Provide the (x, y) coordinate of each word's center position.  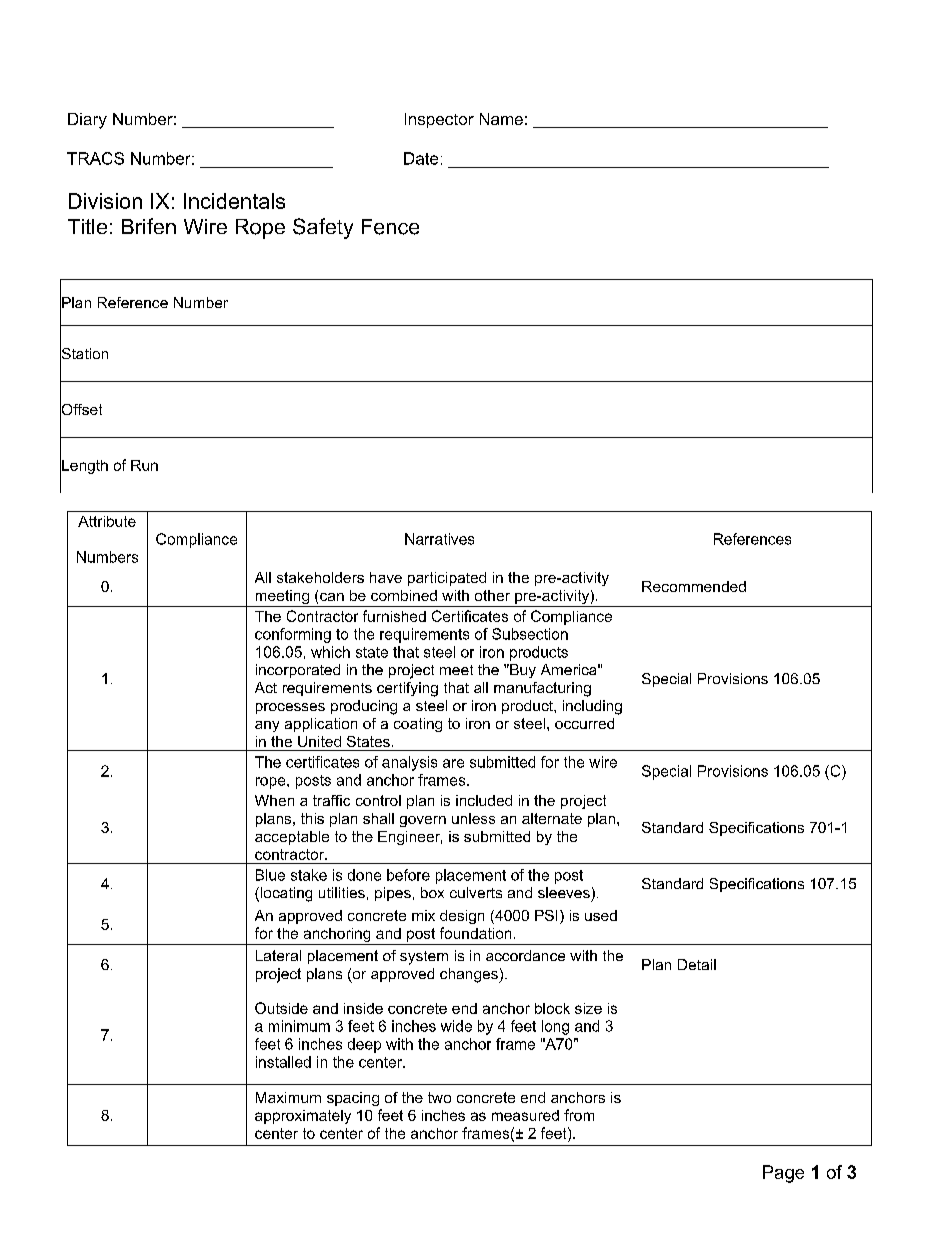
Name (501, 119)
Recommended (694, 586)
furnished (394, 616)
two (439, 1097)
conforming (293, 635)
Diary (87, 121)
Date (421, 158)
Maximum (288, 1097)
